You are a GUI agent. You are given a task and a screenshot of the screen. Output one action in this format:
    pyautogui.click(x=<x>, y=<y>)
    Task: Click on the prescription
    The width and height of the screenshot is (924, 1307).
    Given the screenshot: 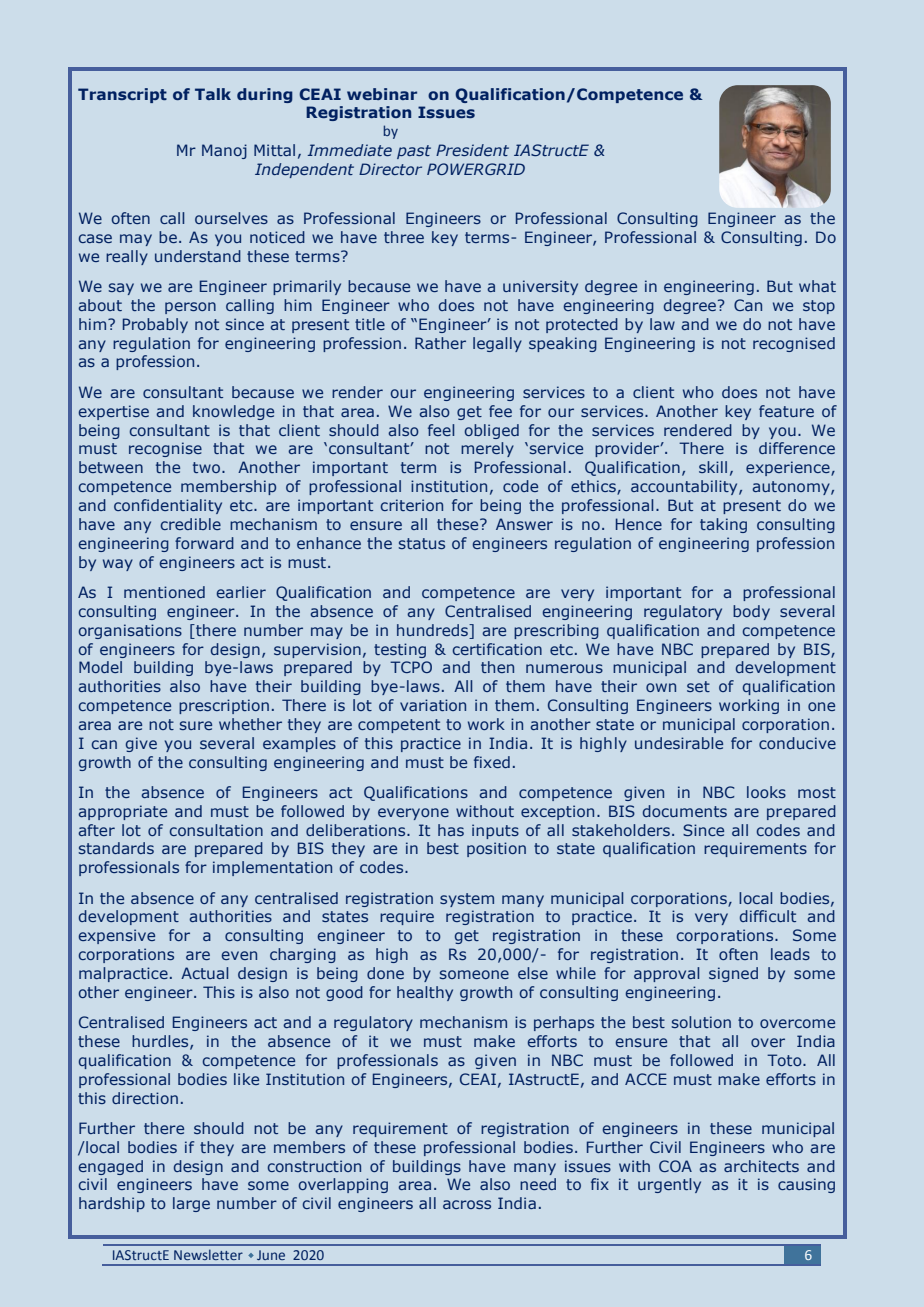 What is the action you would take?
    pyautogui.click(x=224, y=706)
